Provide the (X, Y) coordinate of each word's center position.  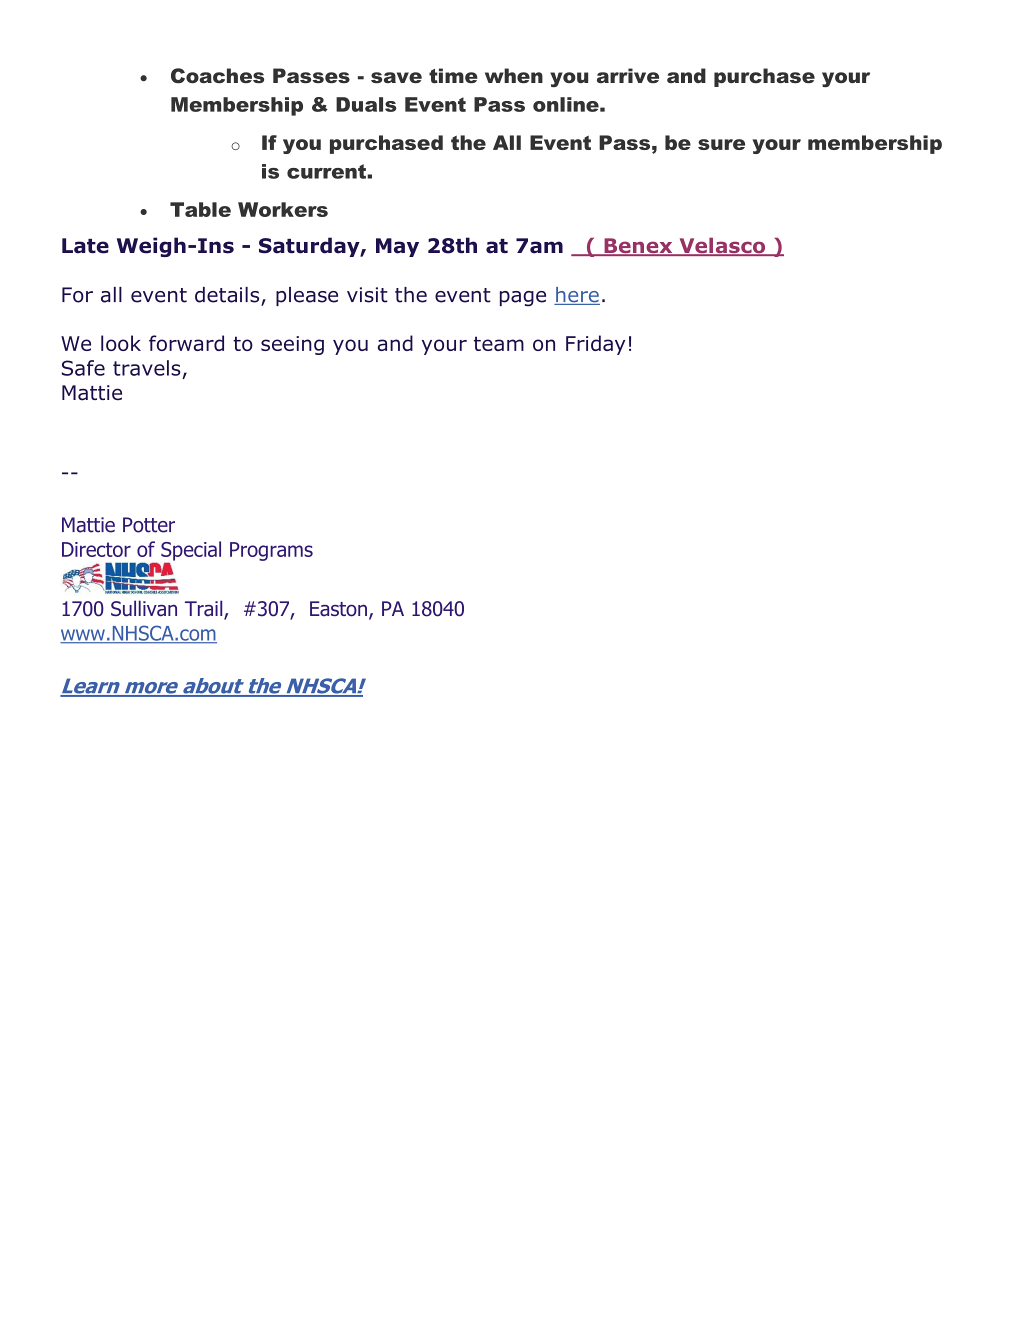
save (396, 77)
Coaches (217, 76)
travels (147, 368)
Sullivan (144, 608)
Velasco (722, 247)
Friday (595, 345)
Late (85, 246)
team (499, 343)
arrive (628, 75)
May (397, 247)
